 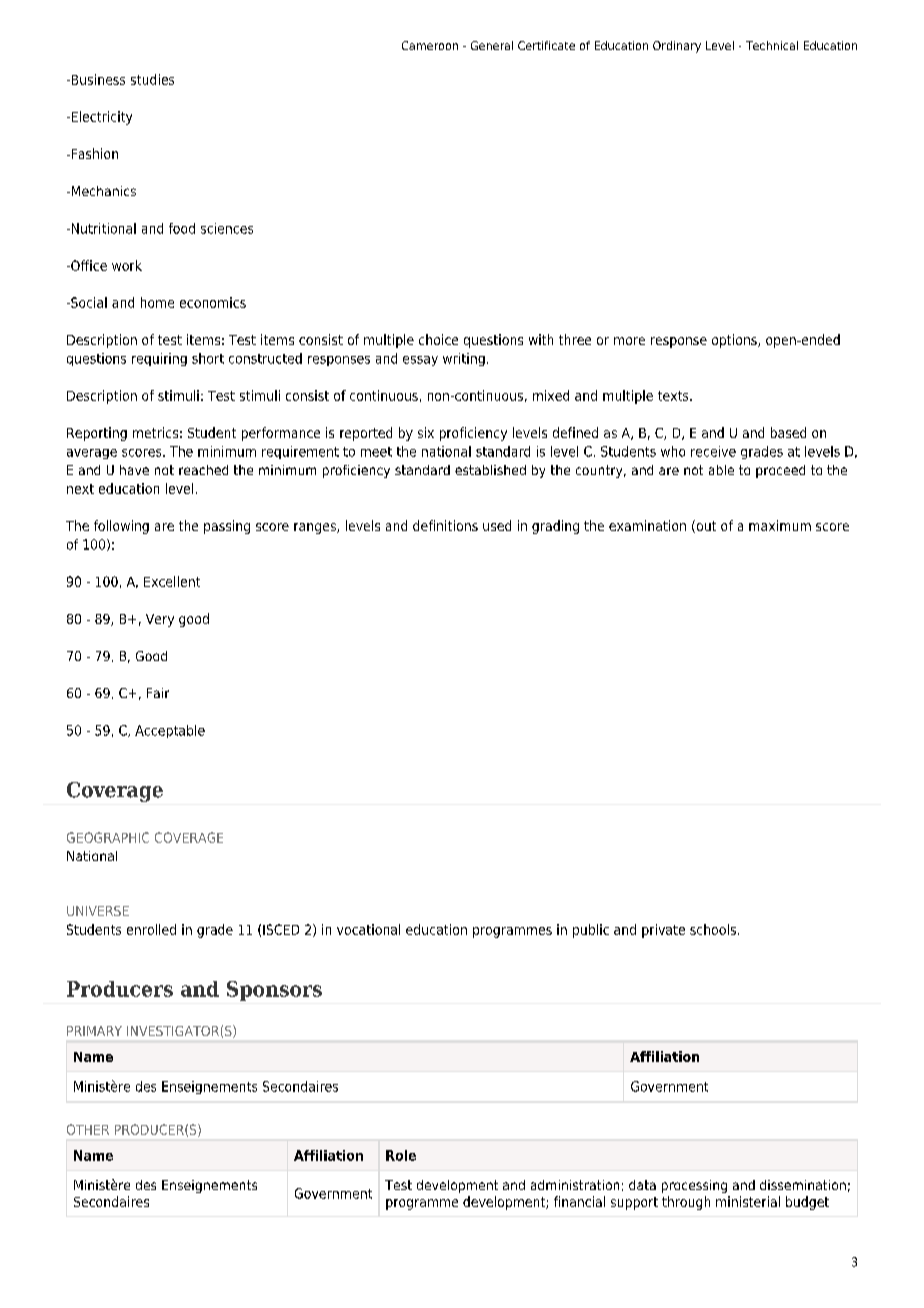 What do you see at coordinates (159, 359) in the page?
I see `requiring` at bounding box center [159, 359].
